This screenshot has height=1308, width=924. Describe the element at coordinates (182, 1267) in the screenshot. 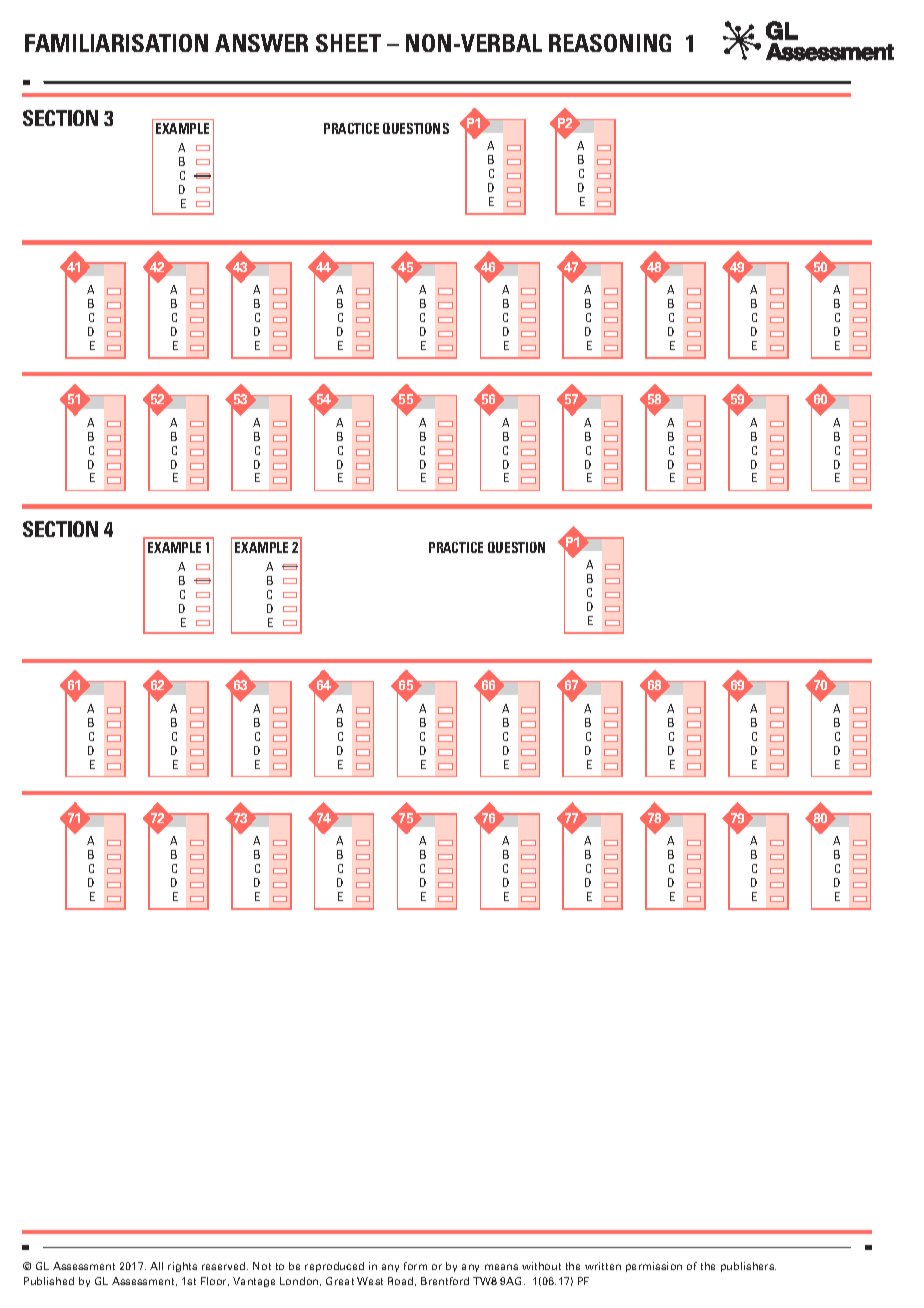

I see `rights` at that location.
